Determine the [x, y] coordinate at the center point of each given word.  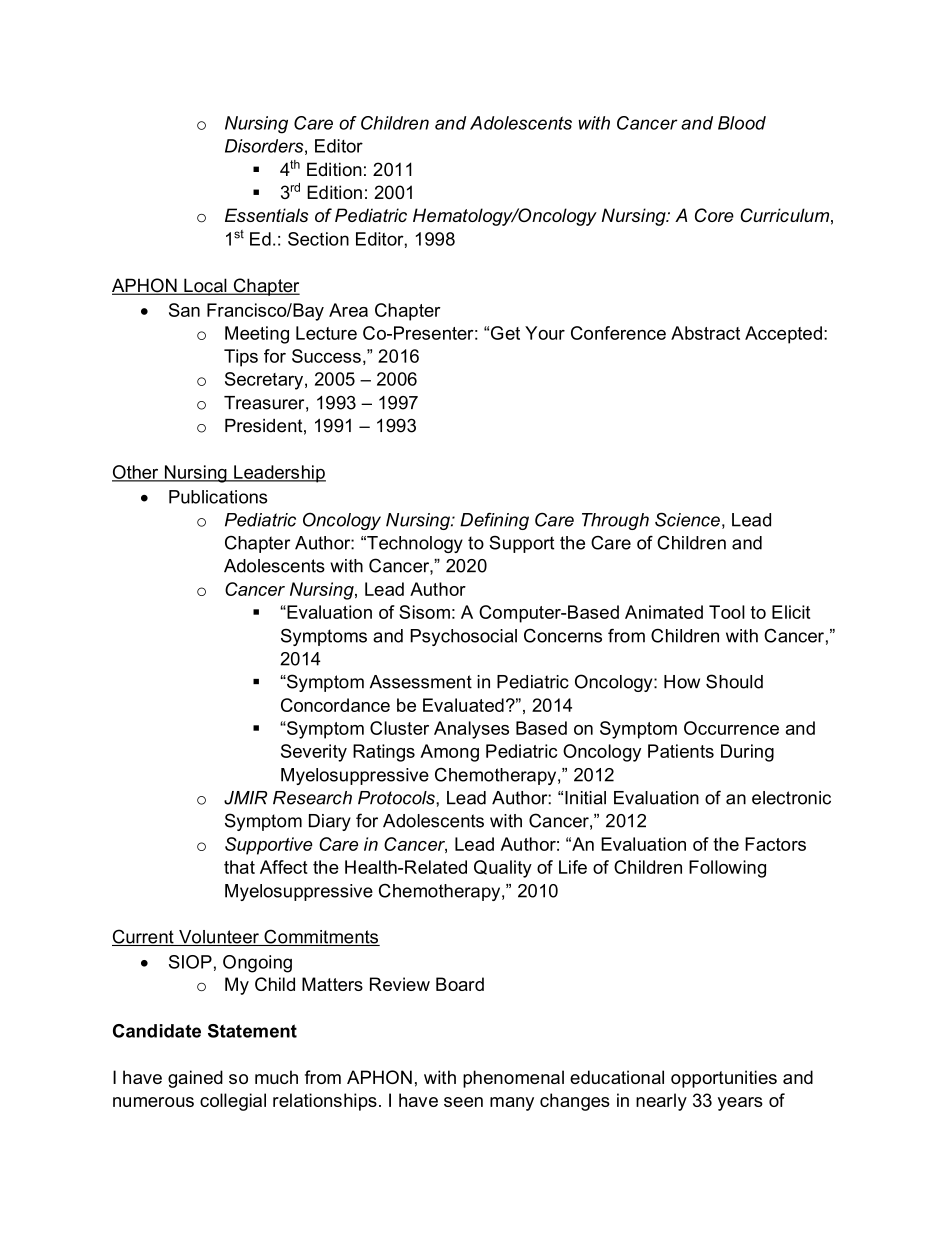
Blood [742, 123]
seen [463, 1102]
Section [318, 239]
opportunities [724, 1079]
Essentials [266, 215]
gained [195, 1079]
